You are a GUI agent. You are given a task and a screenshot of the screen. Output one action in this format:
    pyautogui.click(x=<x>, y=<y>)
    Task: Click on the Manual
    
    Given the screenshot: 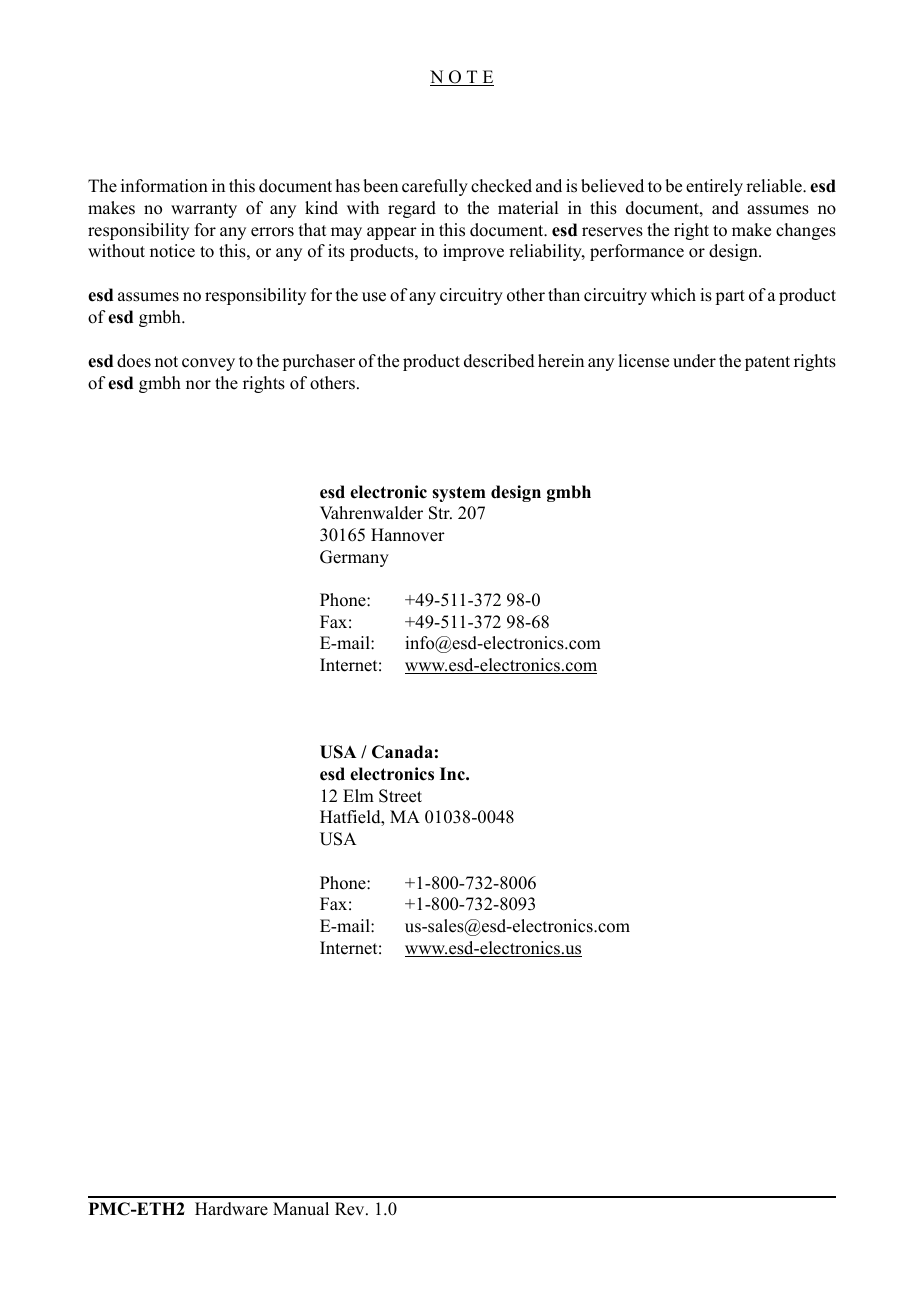 What is the action you would take?
    pyautogui.click(x=301, y=1209)
